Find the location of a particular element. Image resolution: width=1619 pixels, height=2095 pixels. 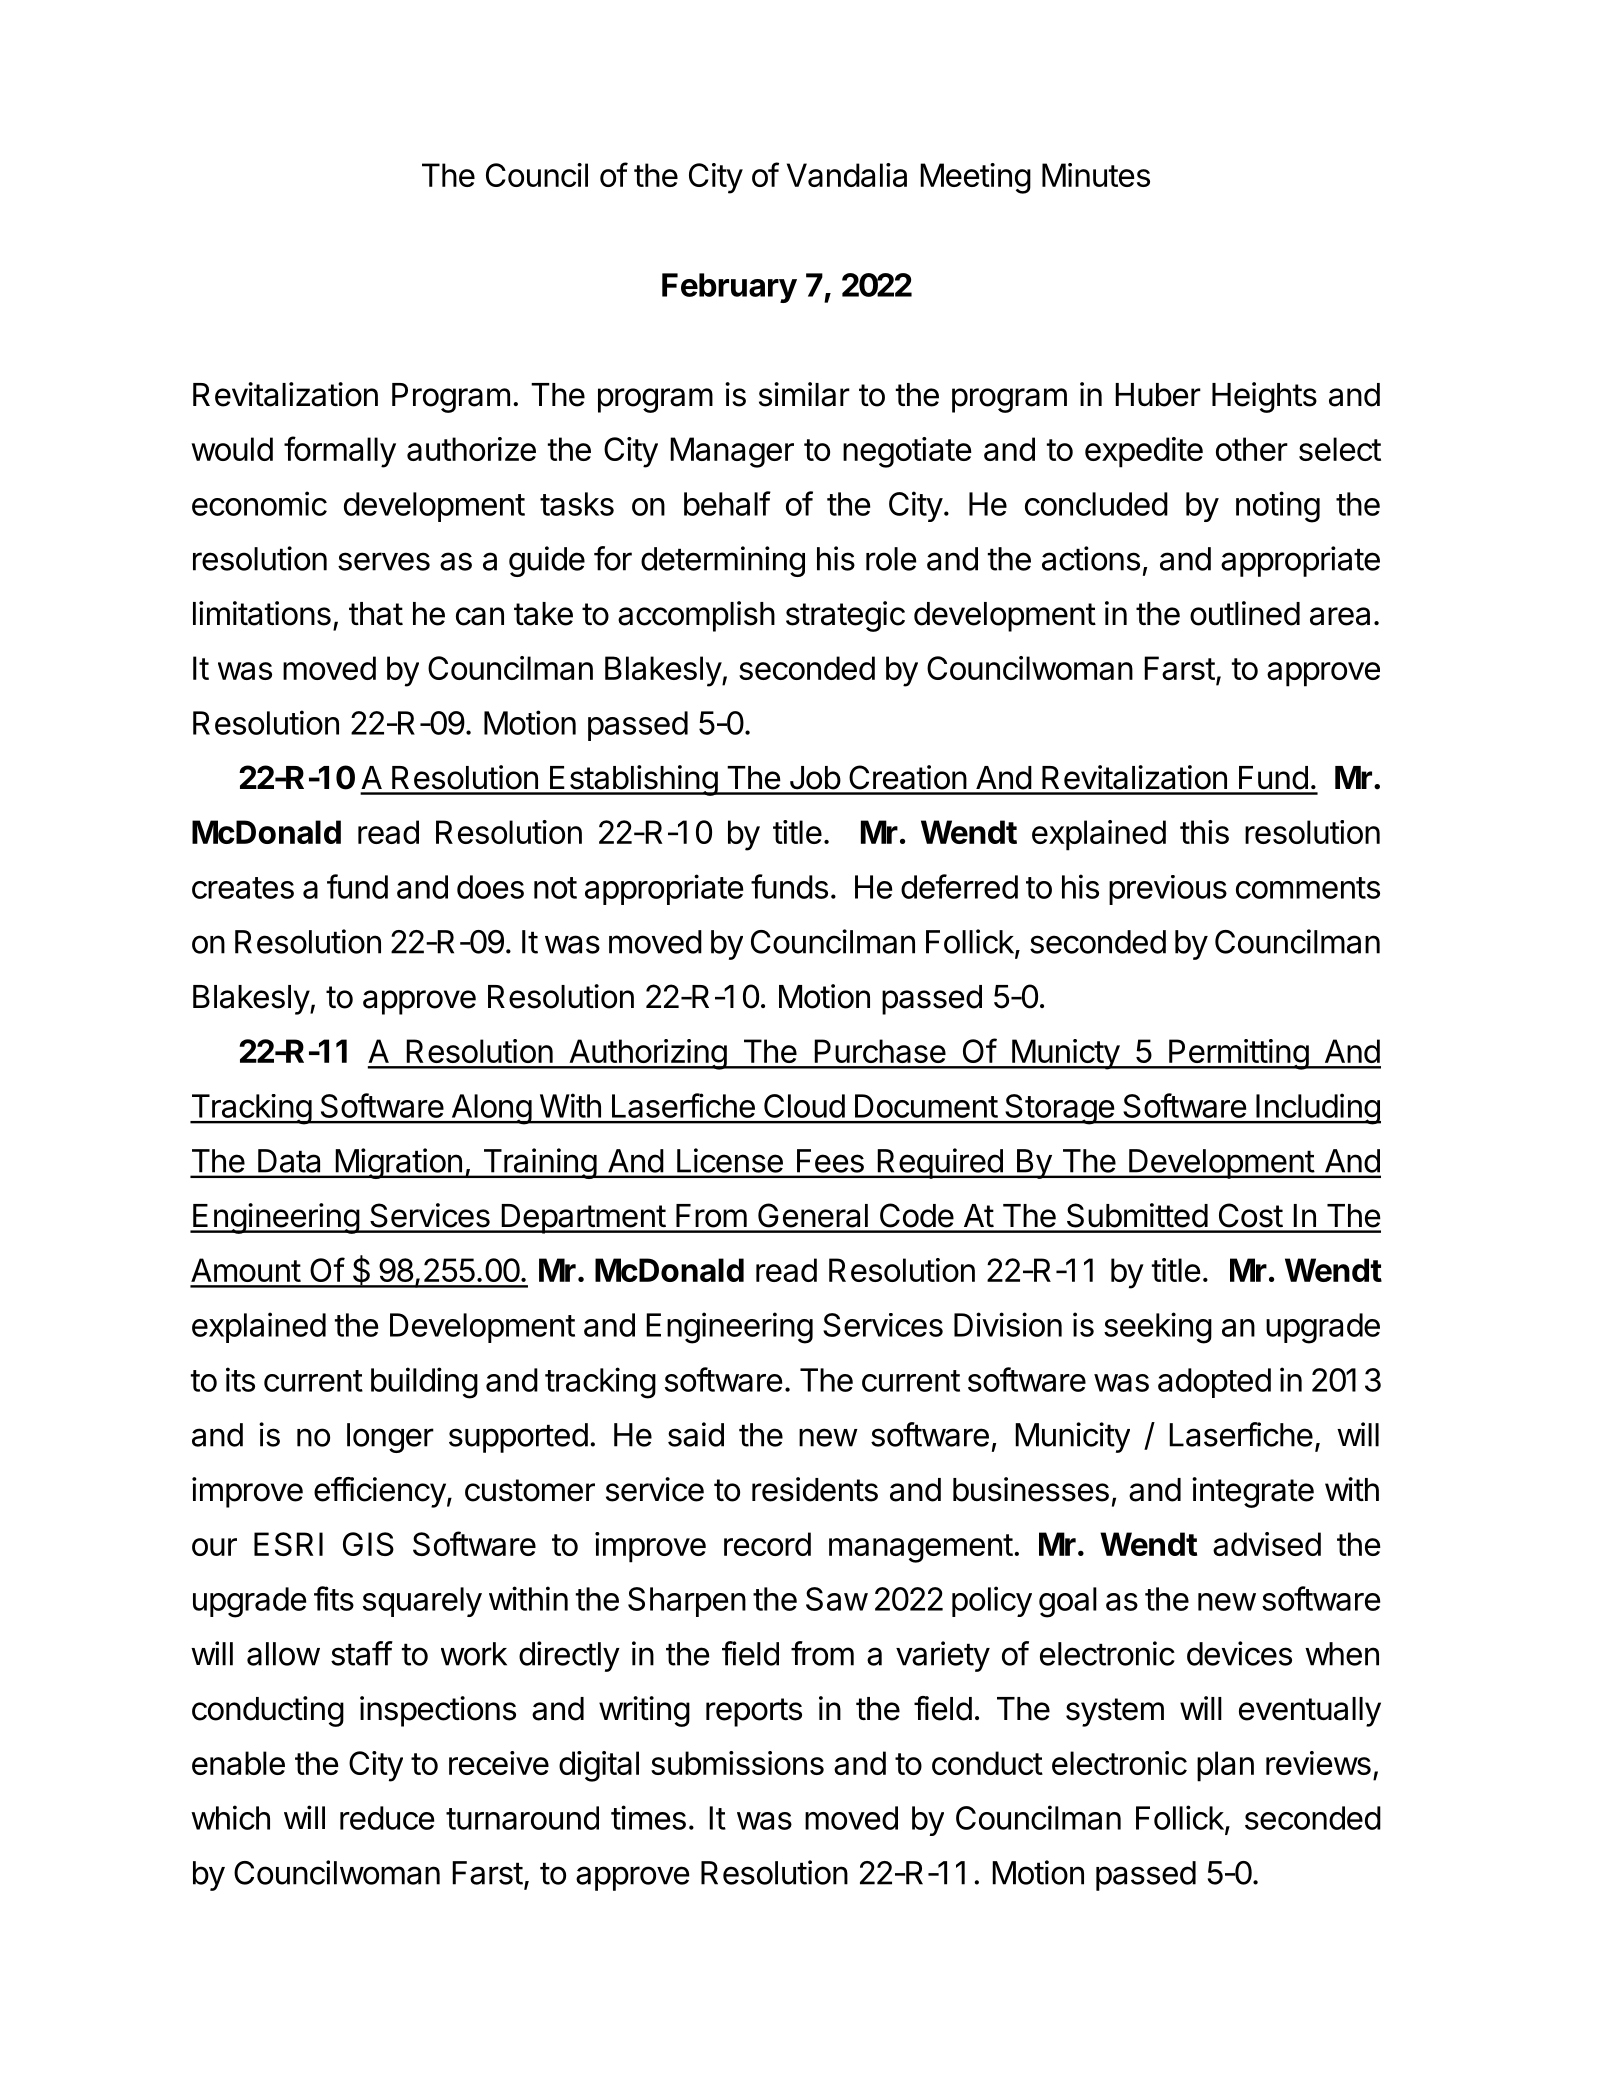

February is located at coordinates (729, 288).
